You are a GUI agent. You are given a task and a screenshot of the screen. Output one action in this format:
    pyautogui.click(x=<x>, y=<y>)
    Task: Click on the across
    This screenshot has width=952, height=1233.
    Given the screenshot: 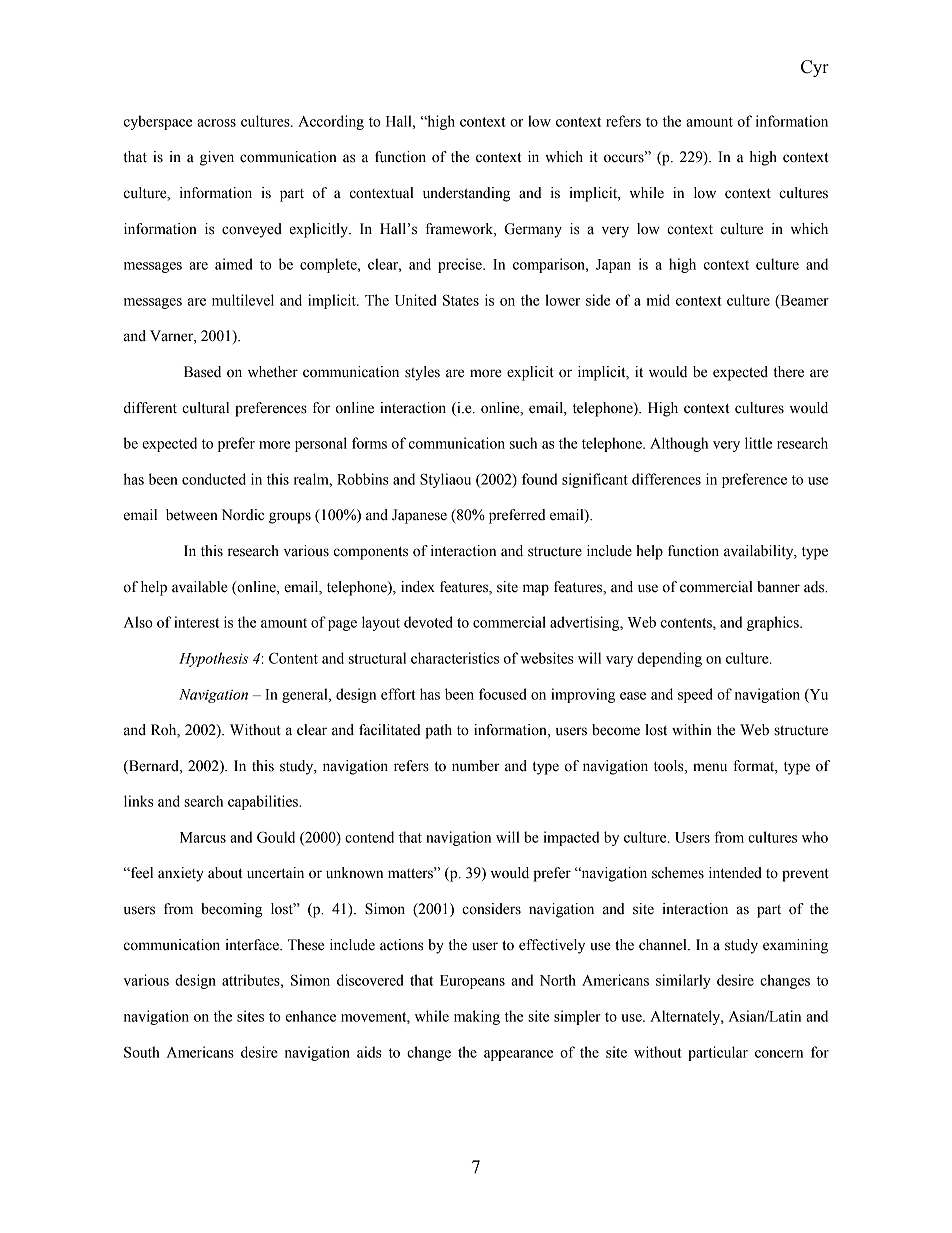 What is the action you would take?
    pyautogui.click(x=216, y=123)
